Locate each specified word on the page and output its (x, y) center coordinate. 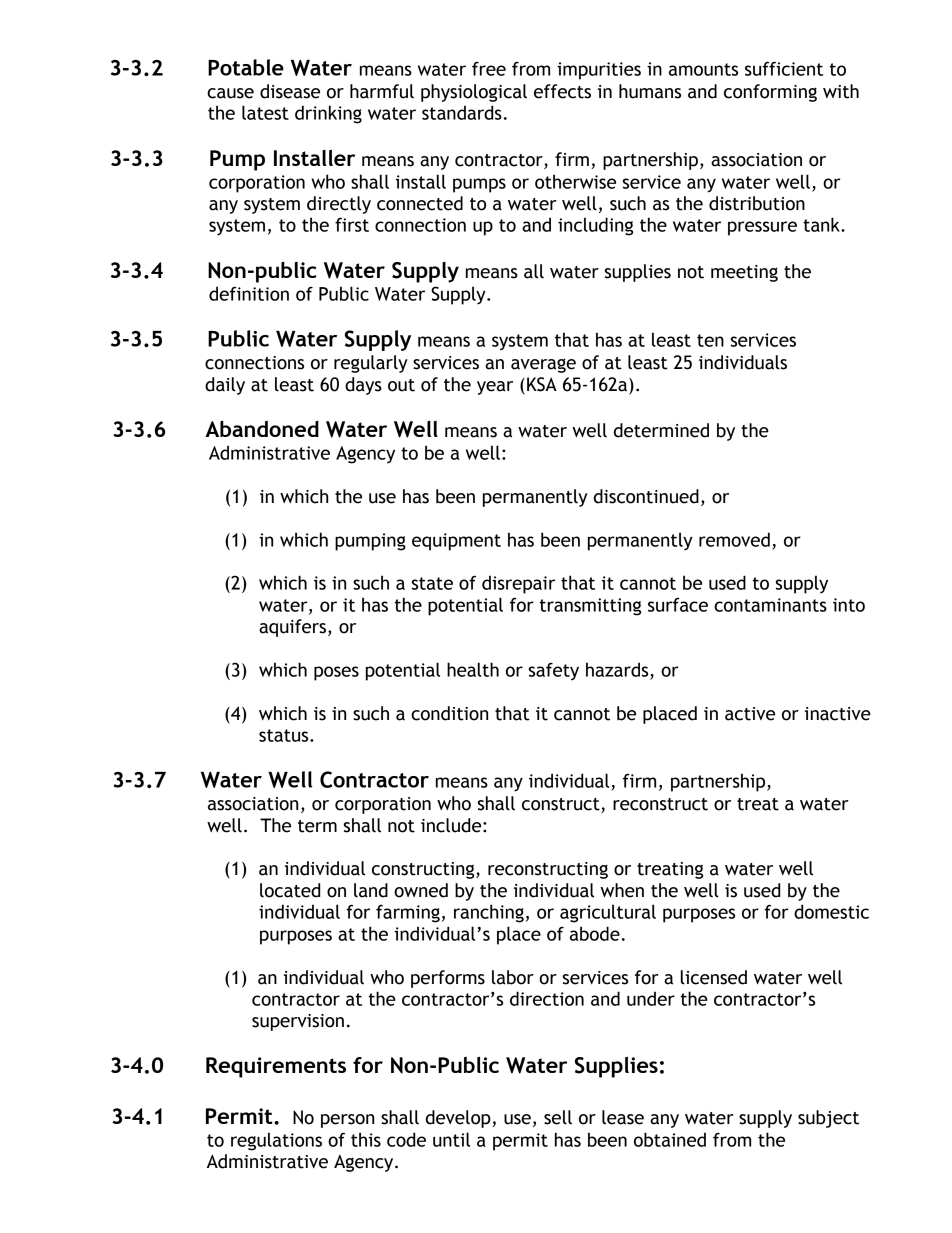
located (290, 890)
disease (290, 91)
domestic (831, 911)
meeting (744, 273)
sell (558, 1117)
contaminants (770, 605)
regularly (371, 364)
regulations (276, 1141)
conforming (770, 93)
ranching (489, 913)
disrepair (518, 584)
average (543, 365)
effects (562, 91)
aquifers (292, 628)
